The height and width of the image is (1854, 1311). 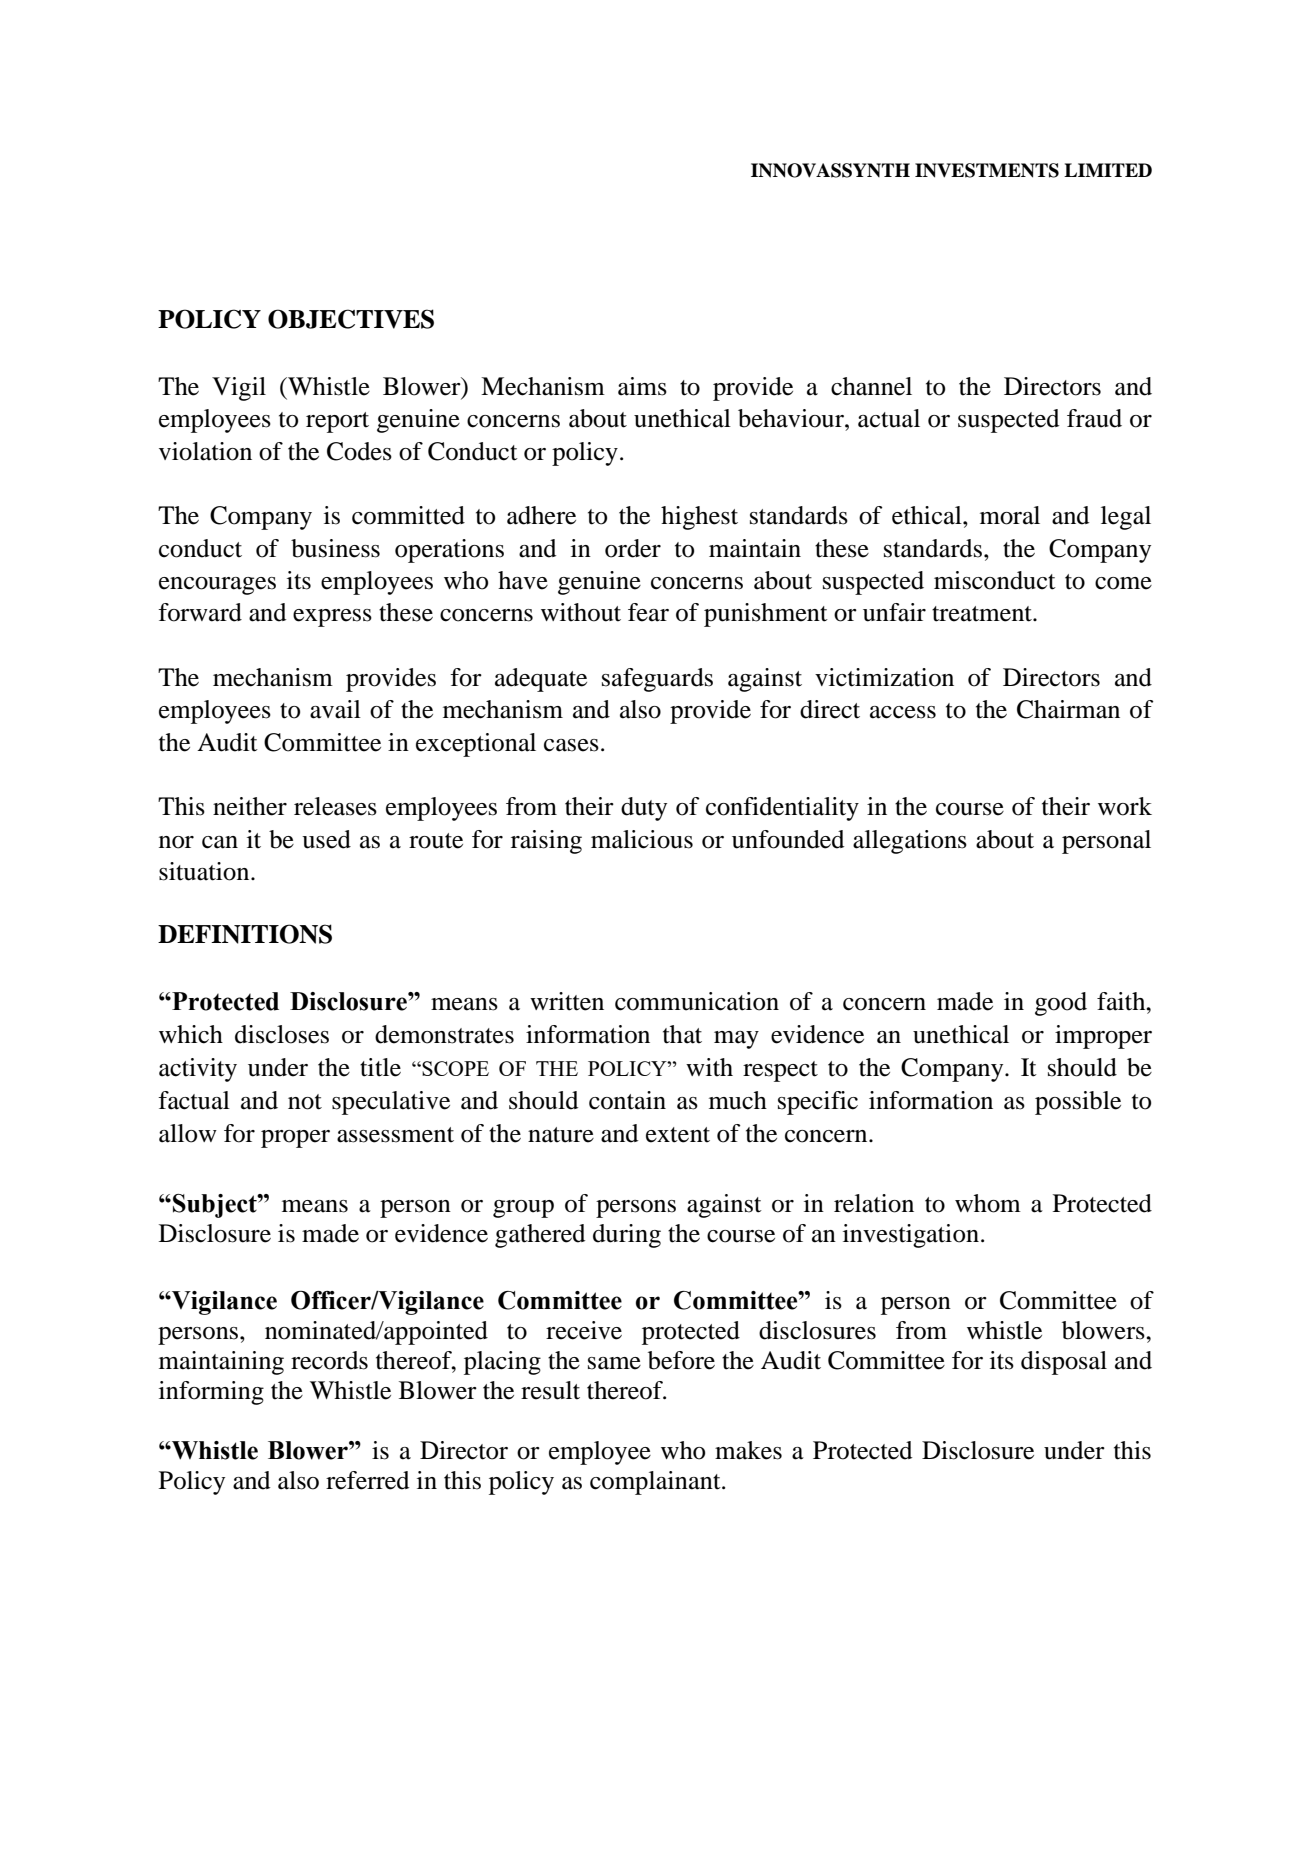 I want to click on used, so click(x=326, y=839).
